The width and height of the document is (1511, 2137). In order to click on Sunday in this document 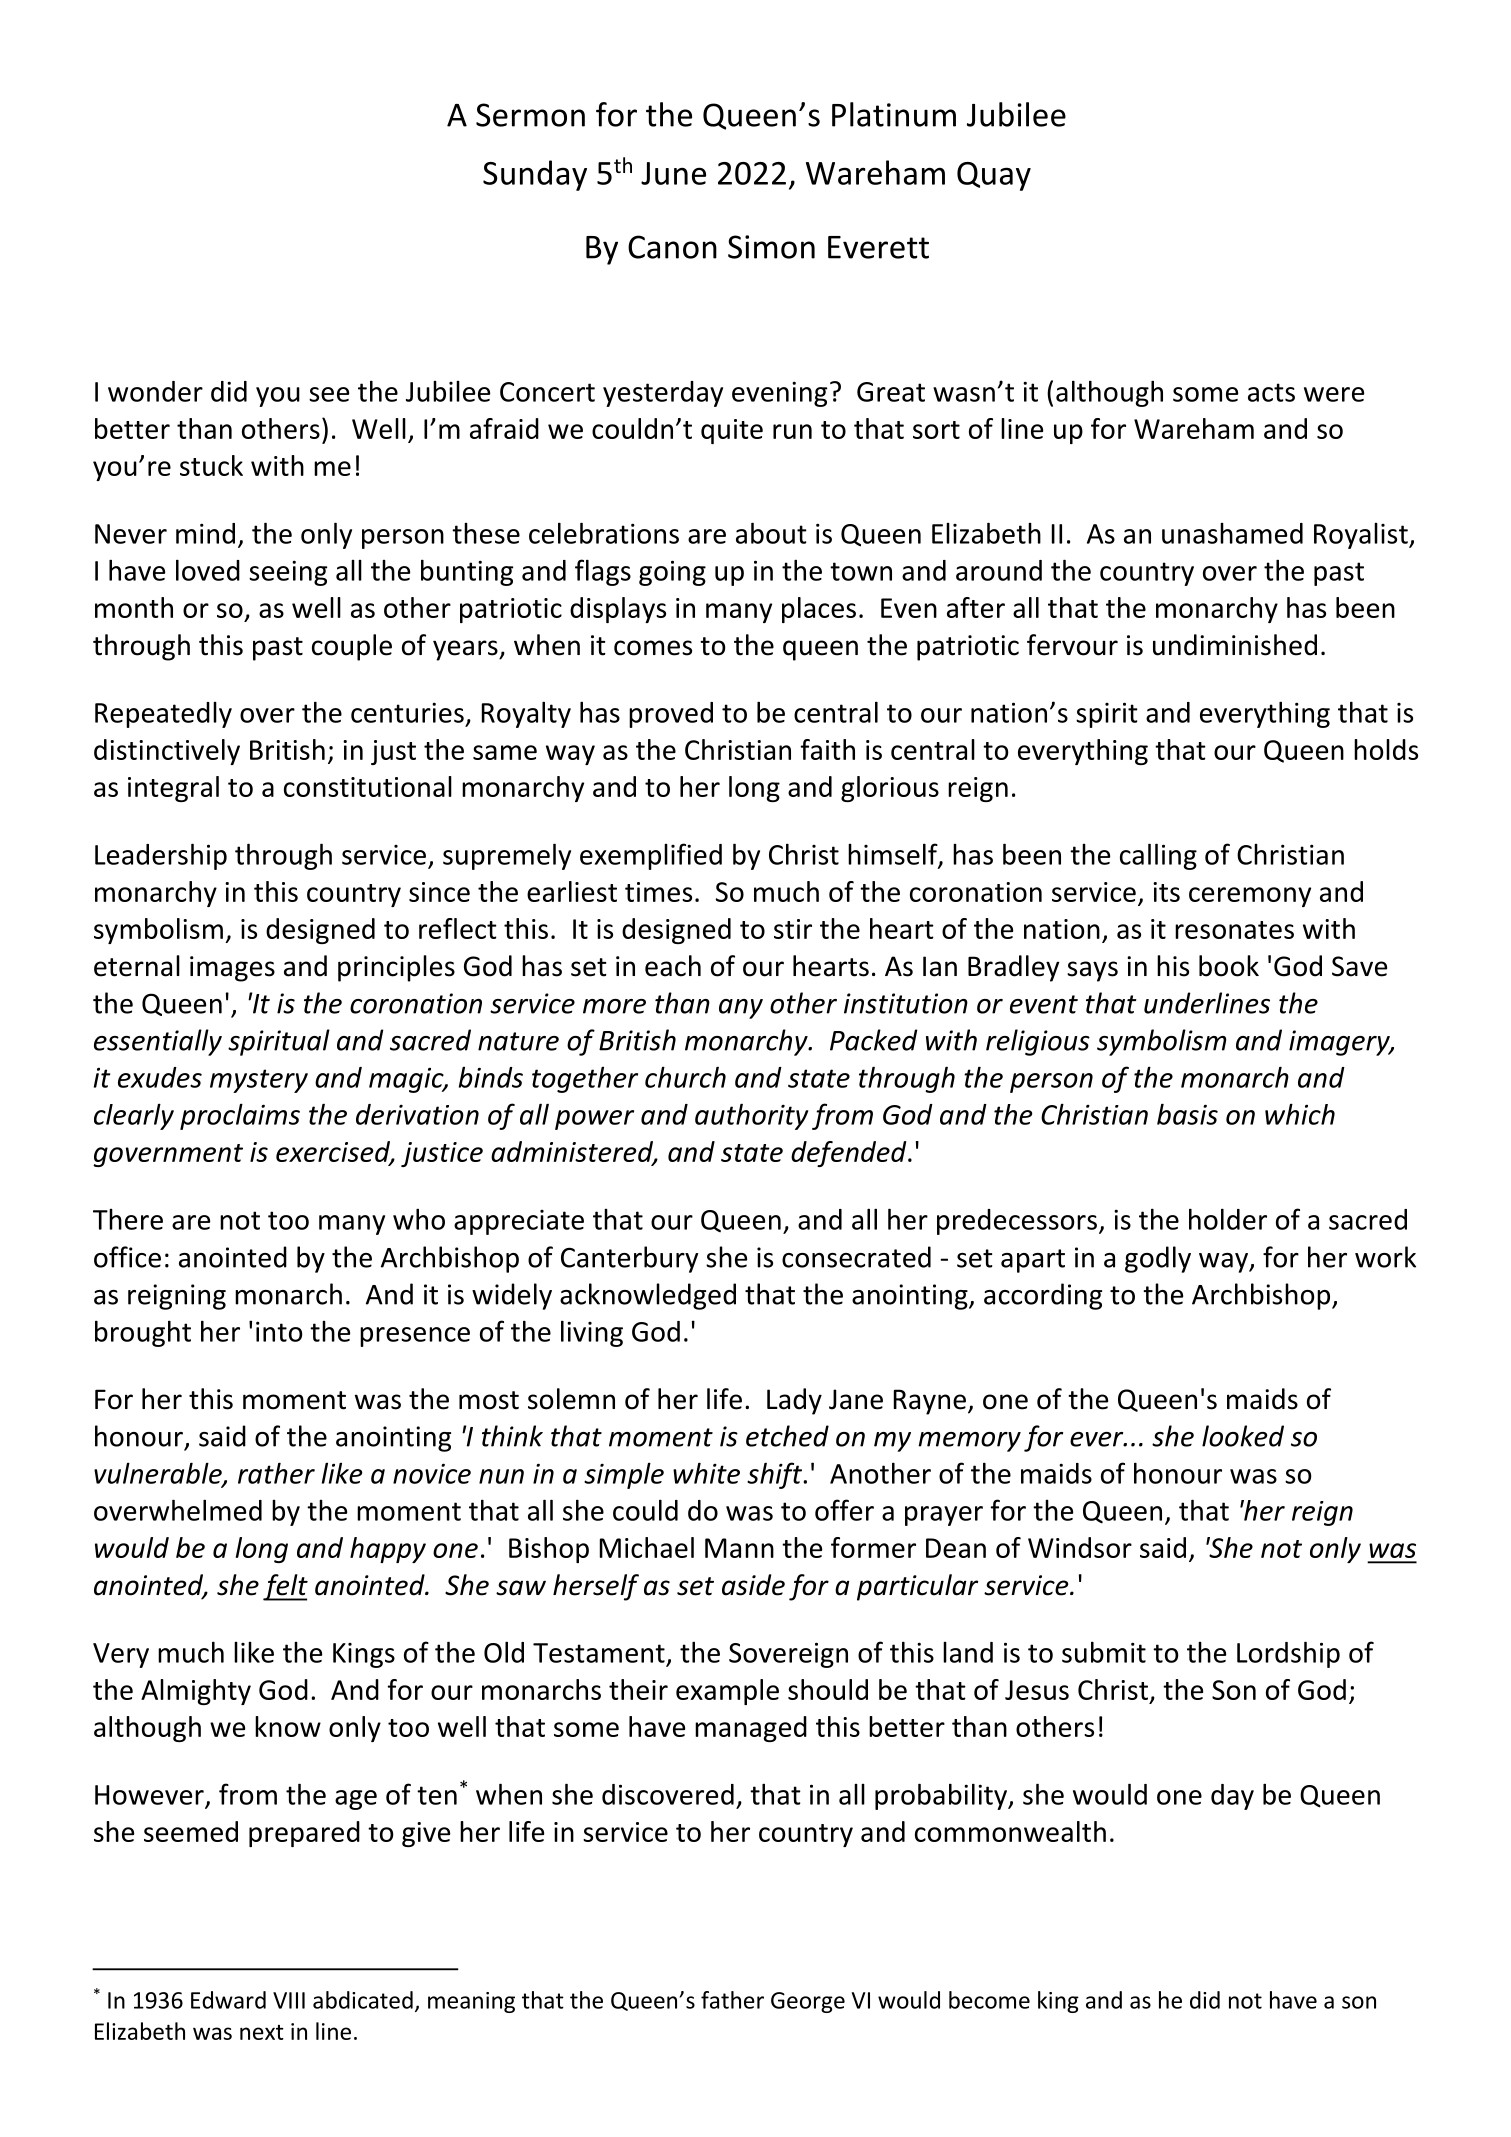, I will do `click(535, 175)`.
